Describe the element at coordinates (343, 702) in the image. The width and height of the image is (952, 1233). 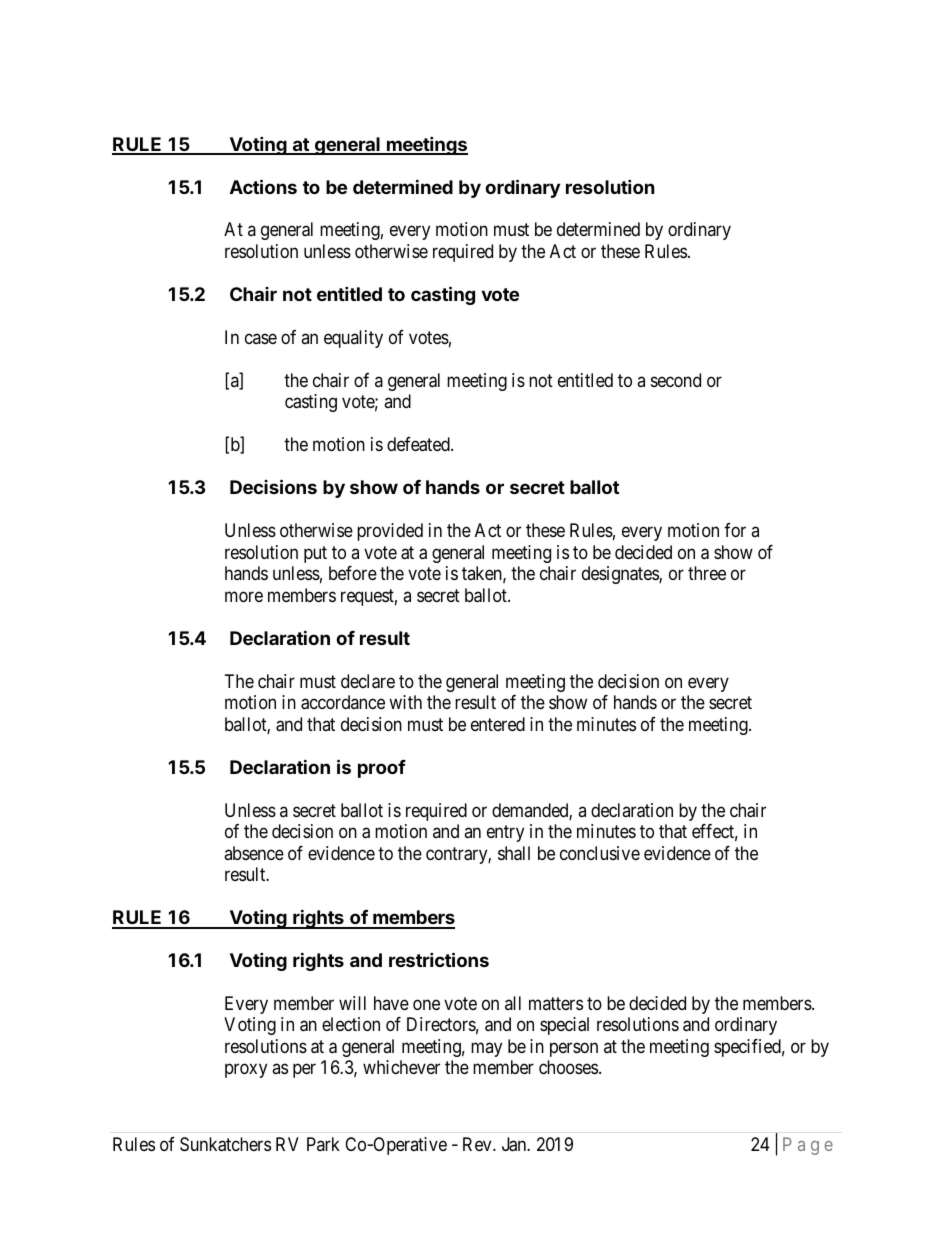
I see `accordance` at that location.
